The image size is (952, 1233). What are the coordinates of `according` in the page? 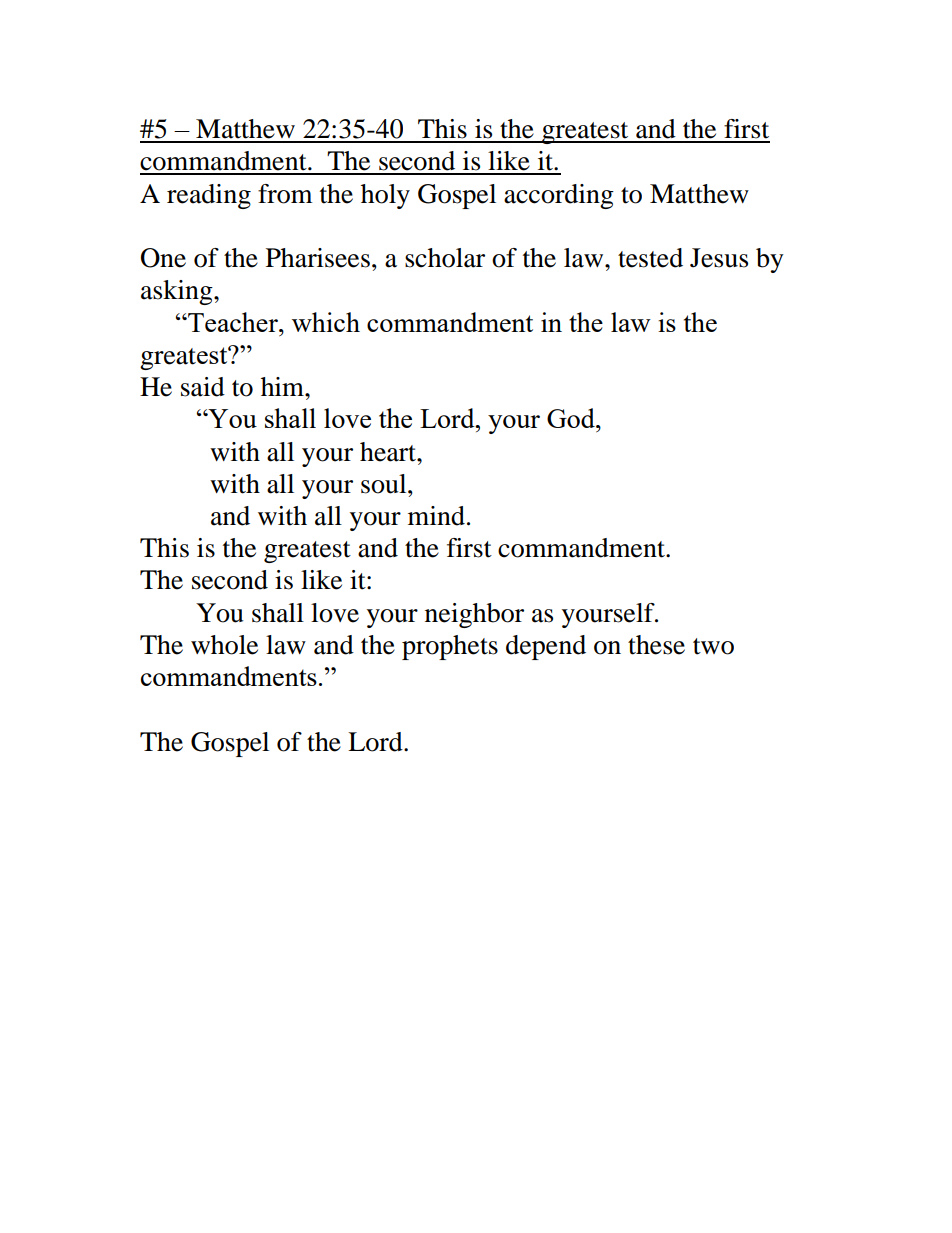 It's located at (559, 196).
